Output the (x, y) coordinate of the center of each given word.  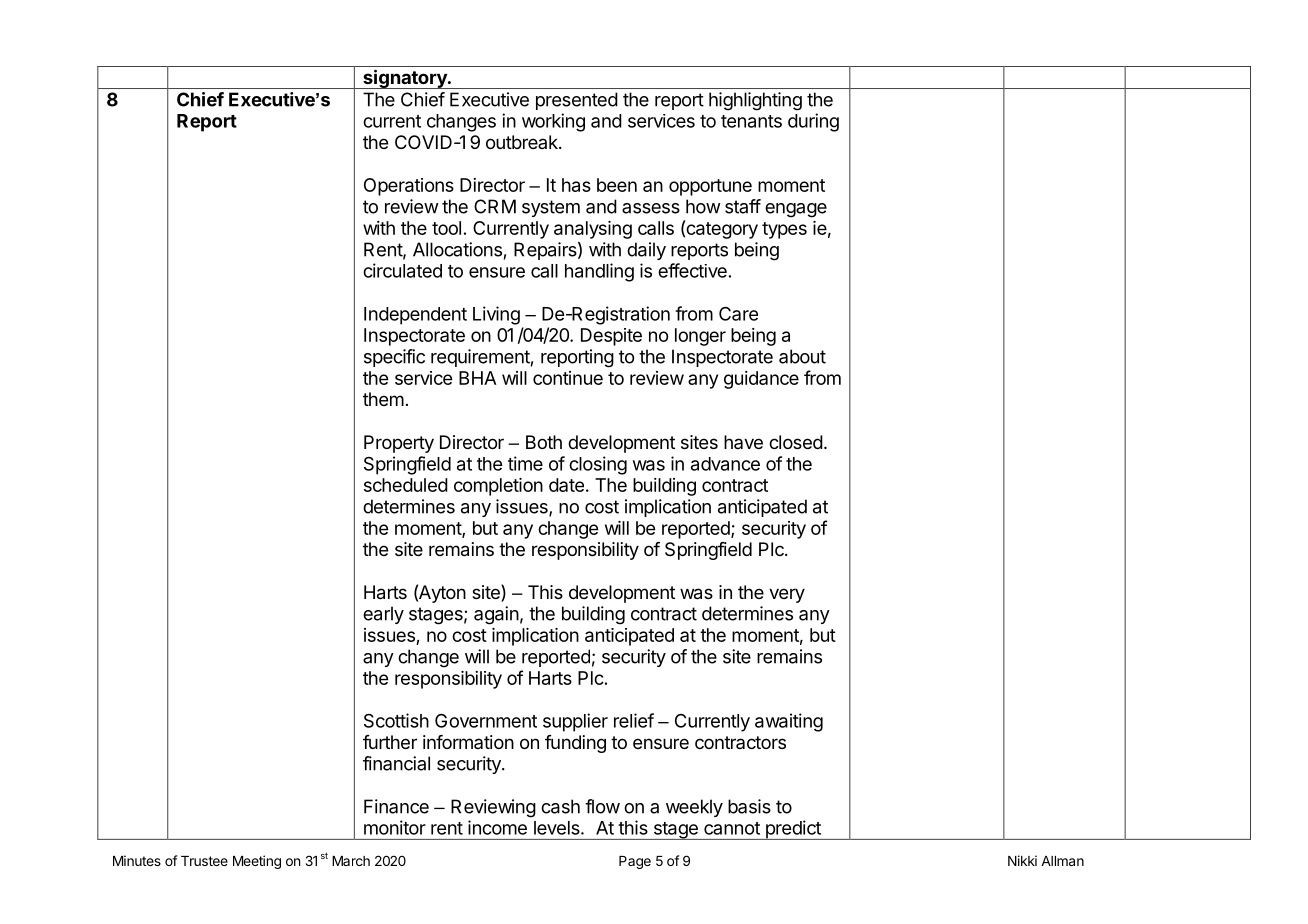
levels (558, 828)
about (802, 356)
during (813, 122)
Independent (415, 316)
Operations (409, 187)
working (553, 122)
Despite (611, 337)
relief (634, 720)
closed (796, 442)
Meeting (257, 862)
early (383, 615)
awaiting (789, 722)
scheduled (406, 485)
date (566, 485)
